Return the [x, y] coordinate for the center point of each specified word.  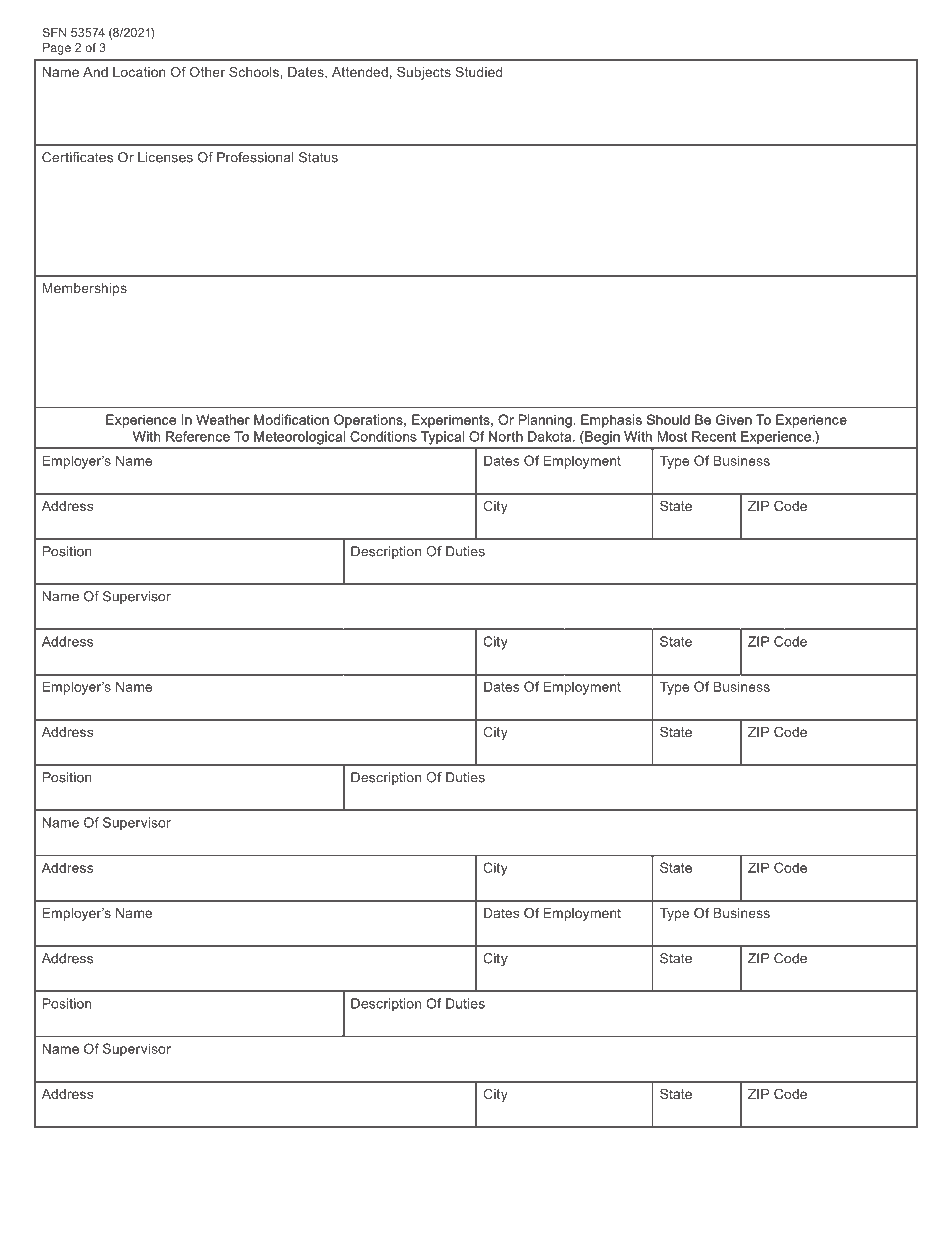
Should [668, 419]
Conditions [383, 436]
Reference [198, 436]
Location [139, 72]
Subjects [424, 73]
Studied [478, 72]
